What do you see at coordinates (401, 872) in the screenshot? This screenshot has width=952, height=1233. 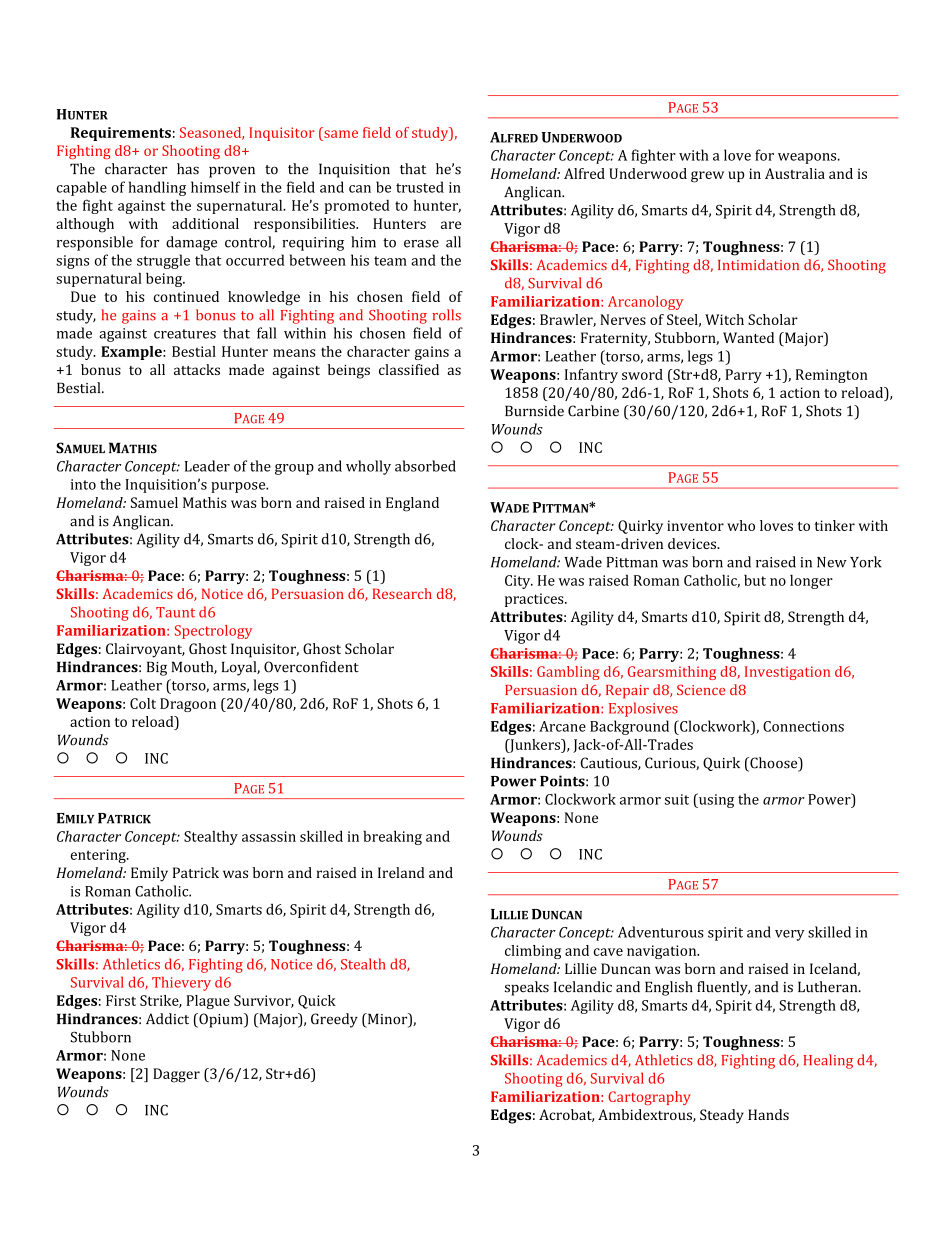 I see `Ireland` at bounding box center [401, 872].
